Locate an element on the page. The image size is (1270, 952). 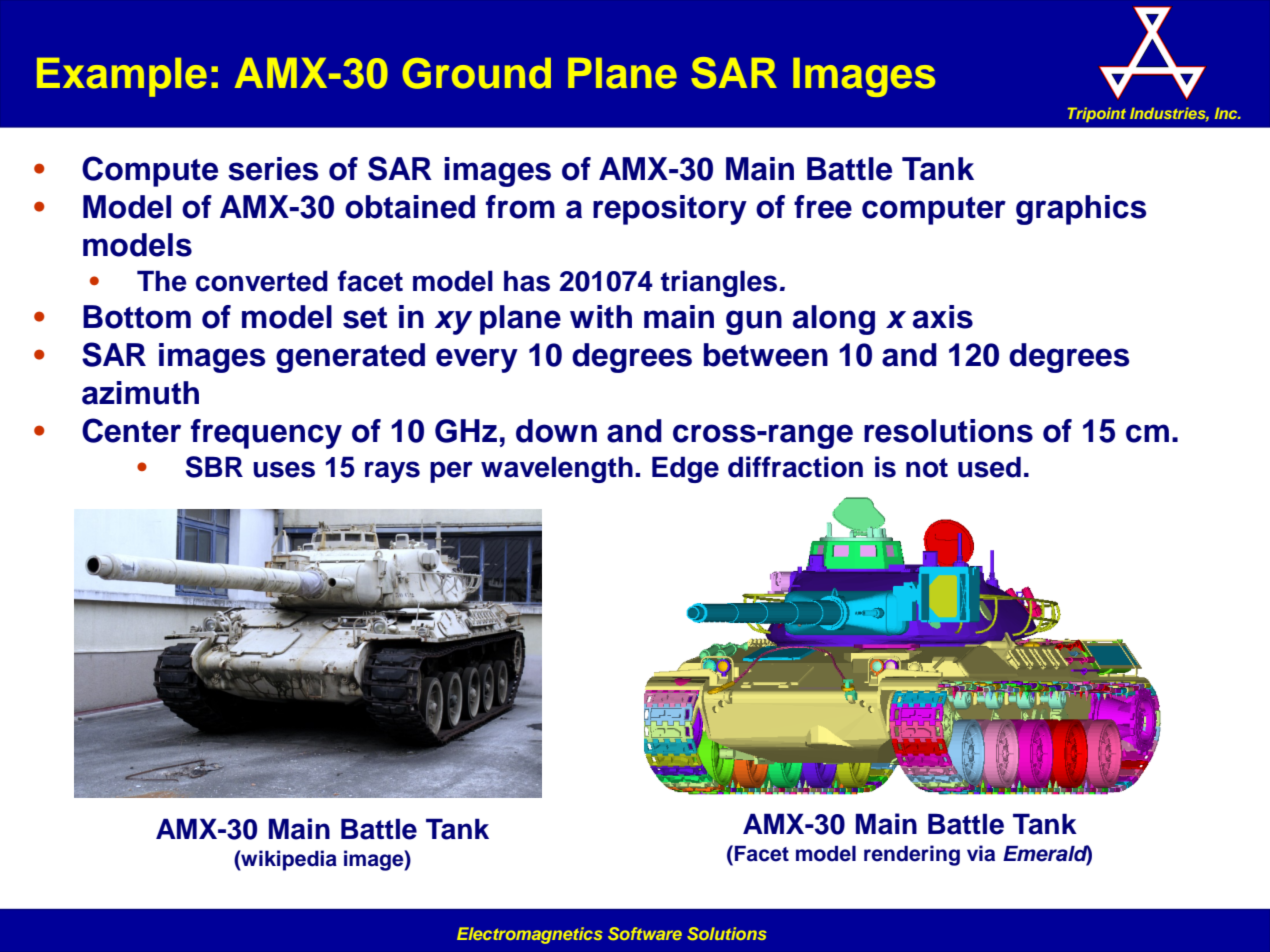
Edge is located at coordinates (685, 469).
